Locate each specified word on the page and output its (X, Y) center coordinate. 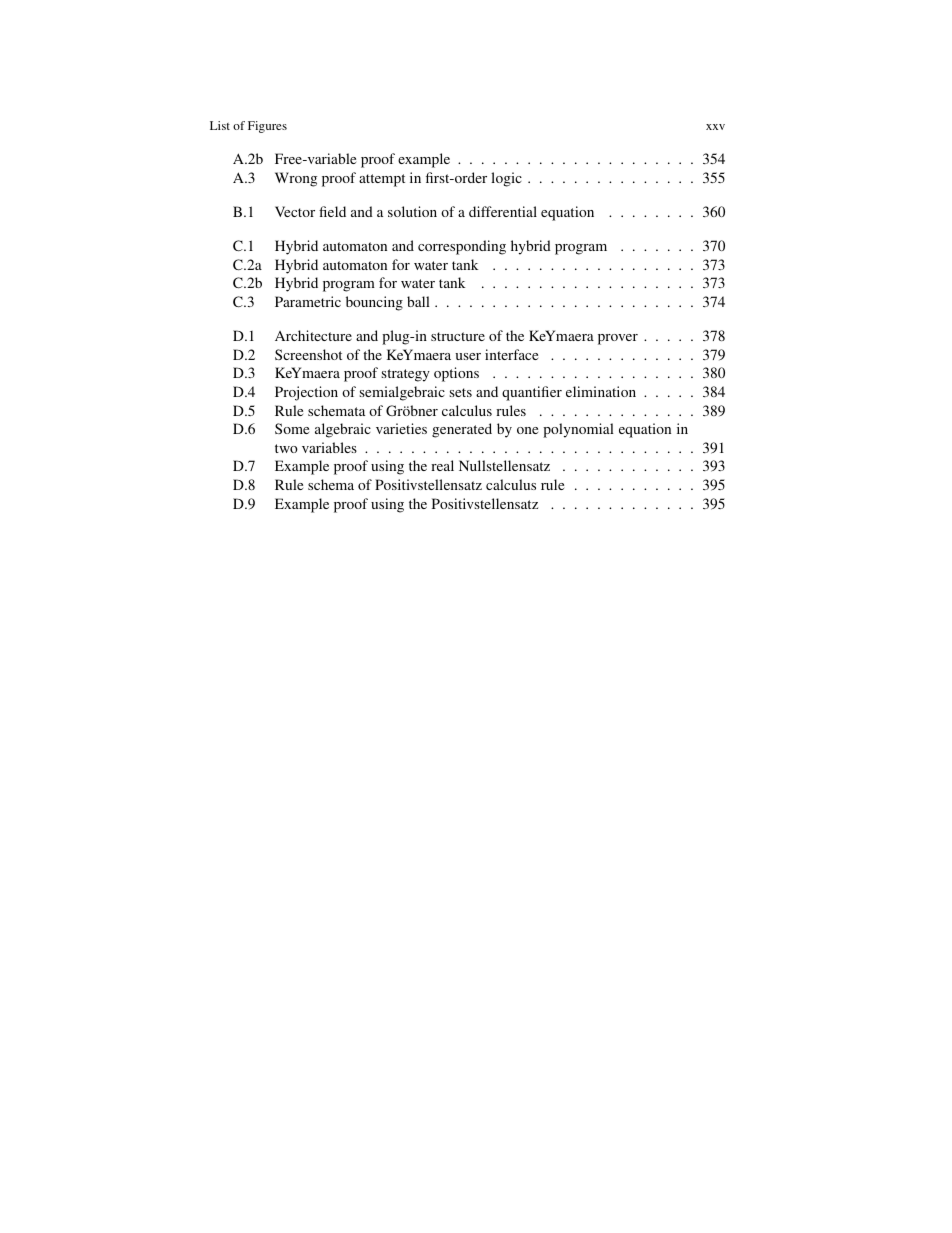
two (286, 448)
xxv (715, 127)
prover (618, 339)
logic (506, 179)
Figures (267, 127)
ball (418, 301)
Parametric (308, 301)
